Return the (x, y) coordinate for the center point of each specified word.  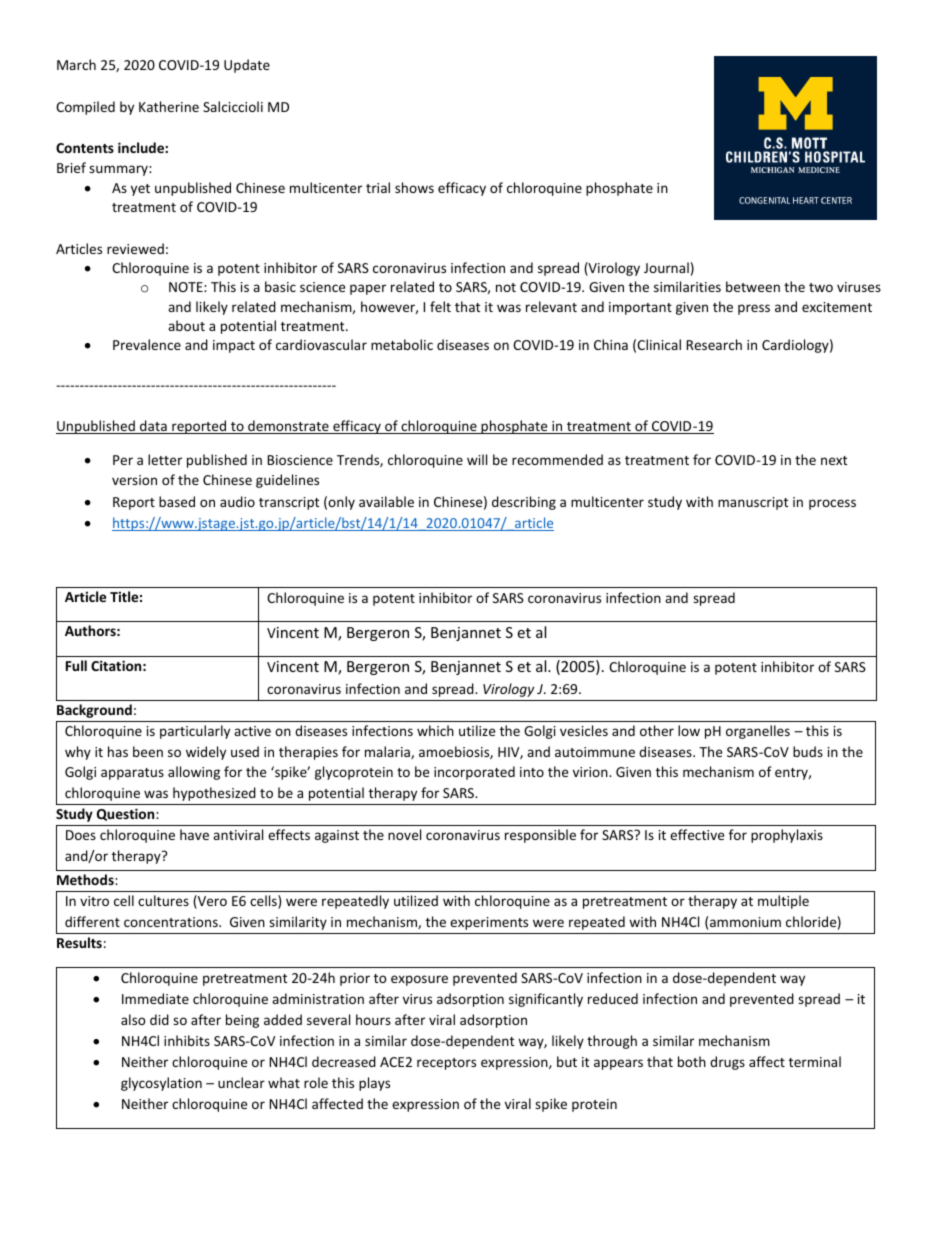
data (153, 427)
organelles (758, 732)
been (148, 751)
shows (414, 187)
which (435, 730)
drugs (727, 1063)
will (477, 459)
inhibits (187, 1040)
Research (714, 344)
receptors (446, 1064)
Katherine (169, 106)
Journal (666, 267)
